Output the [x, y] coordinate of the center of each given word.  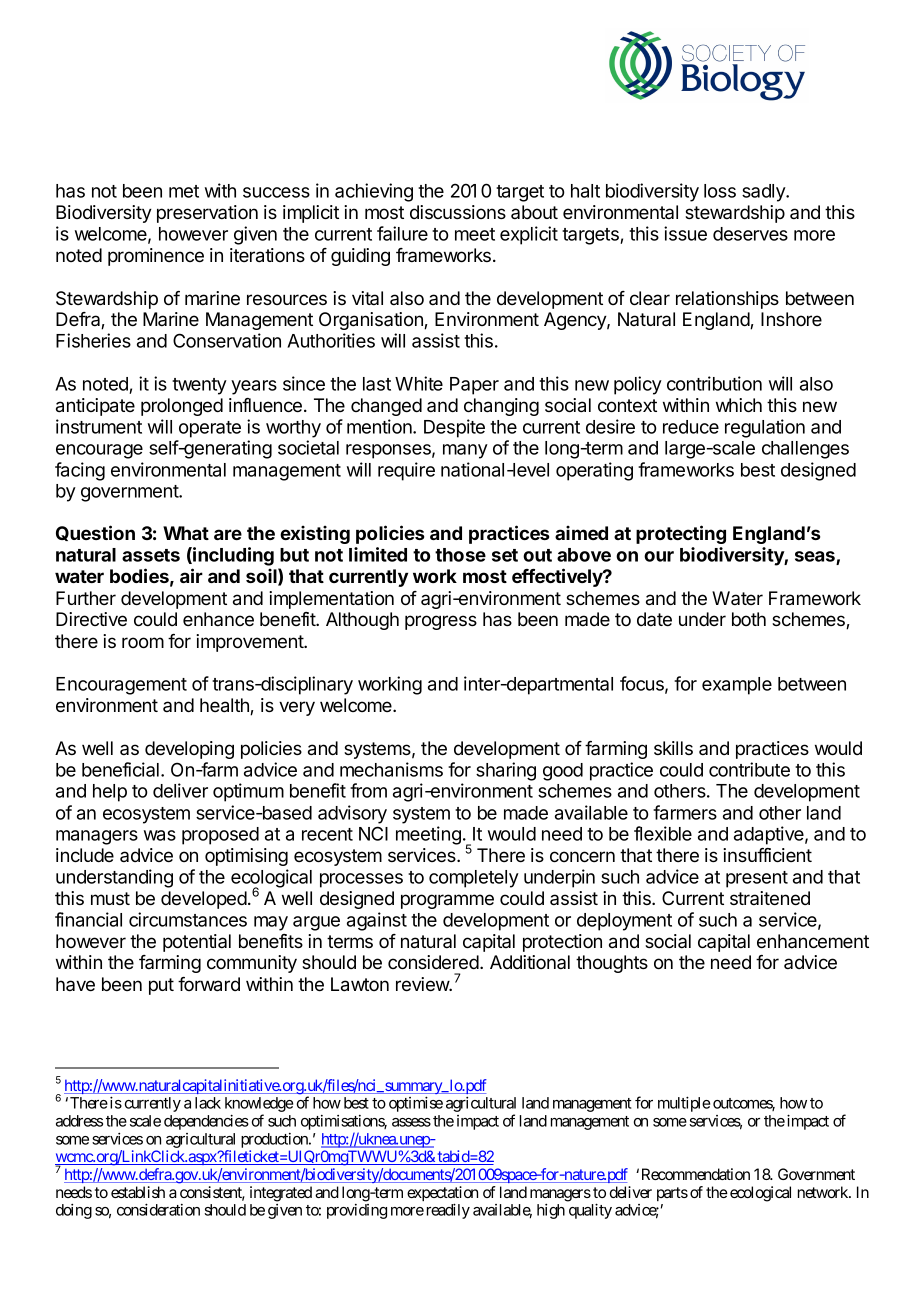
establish [138, 1192]
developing [189, 750]
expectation [442, 1195]
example [737, 686]
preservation [207, 214]
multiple [684, 1104]
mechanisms [391, 769]
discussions [458, 212]
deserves [750, 234]
